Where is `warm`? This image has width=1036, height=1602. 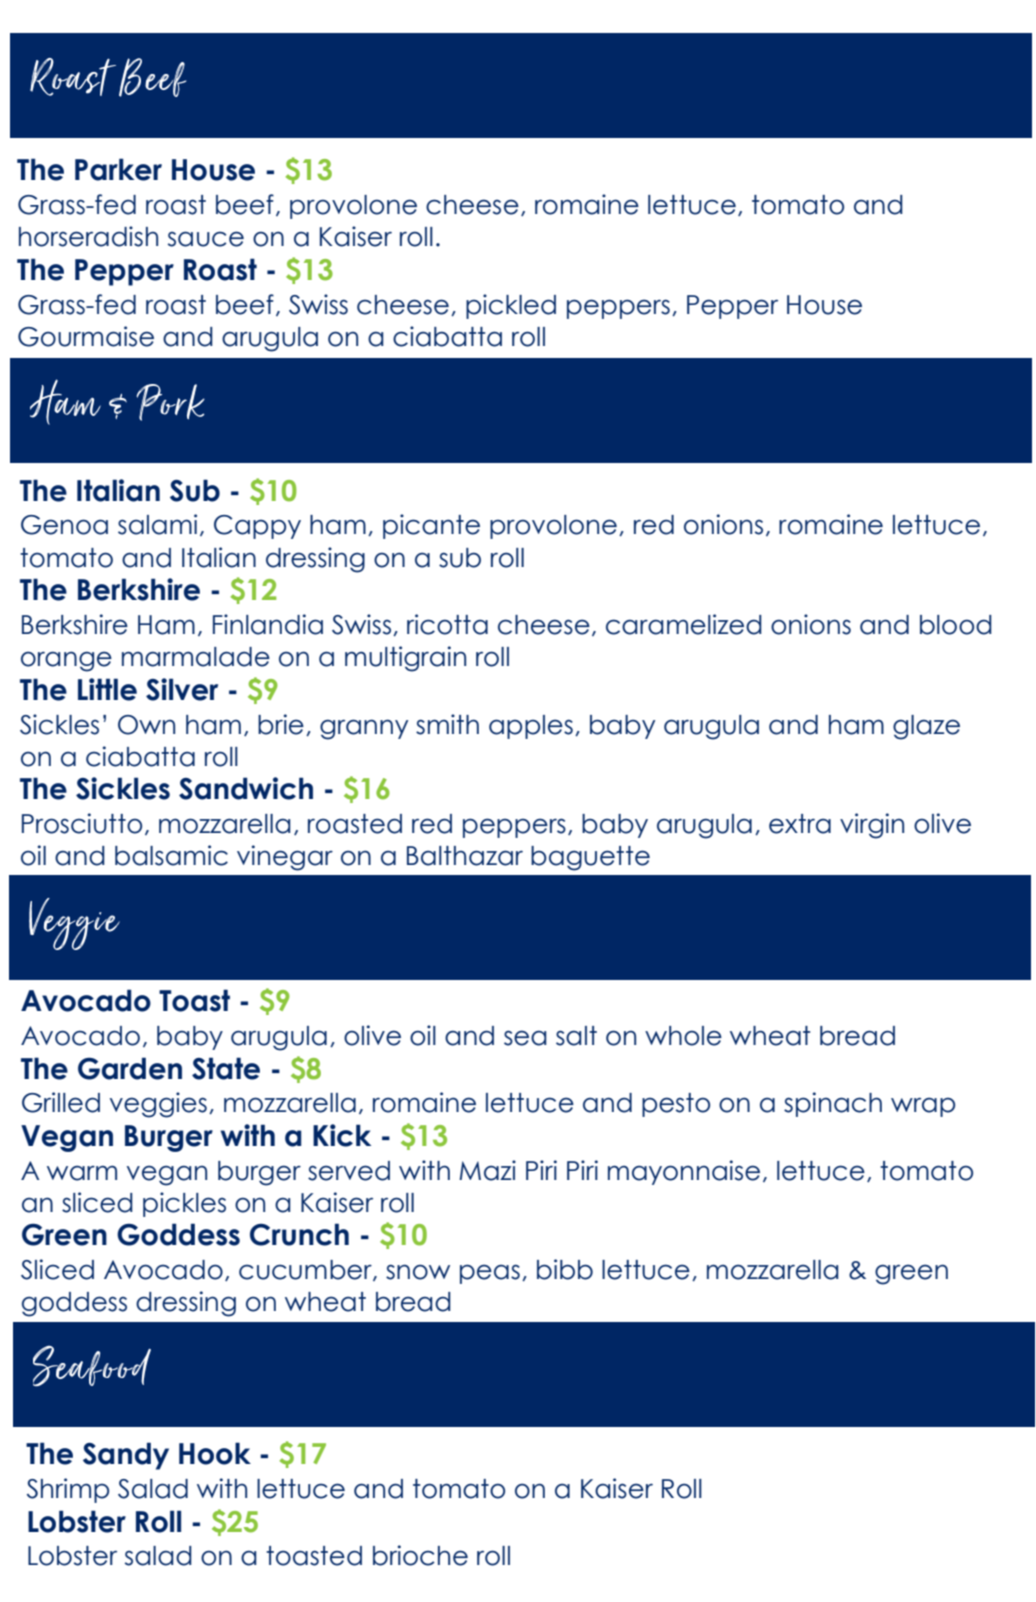
warm is located at coordinates (82, 1173).
